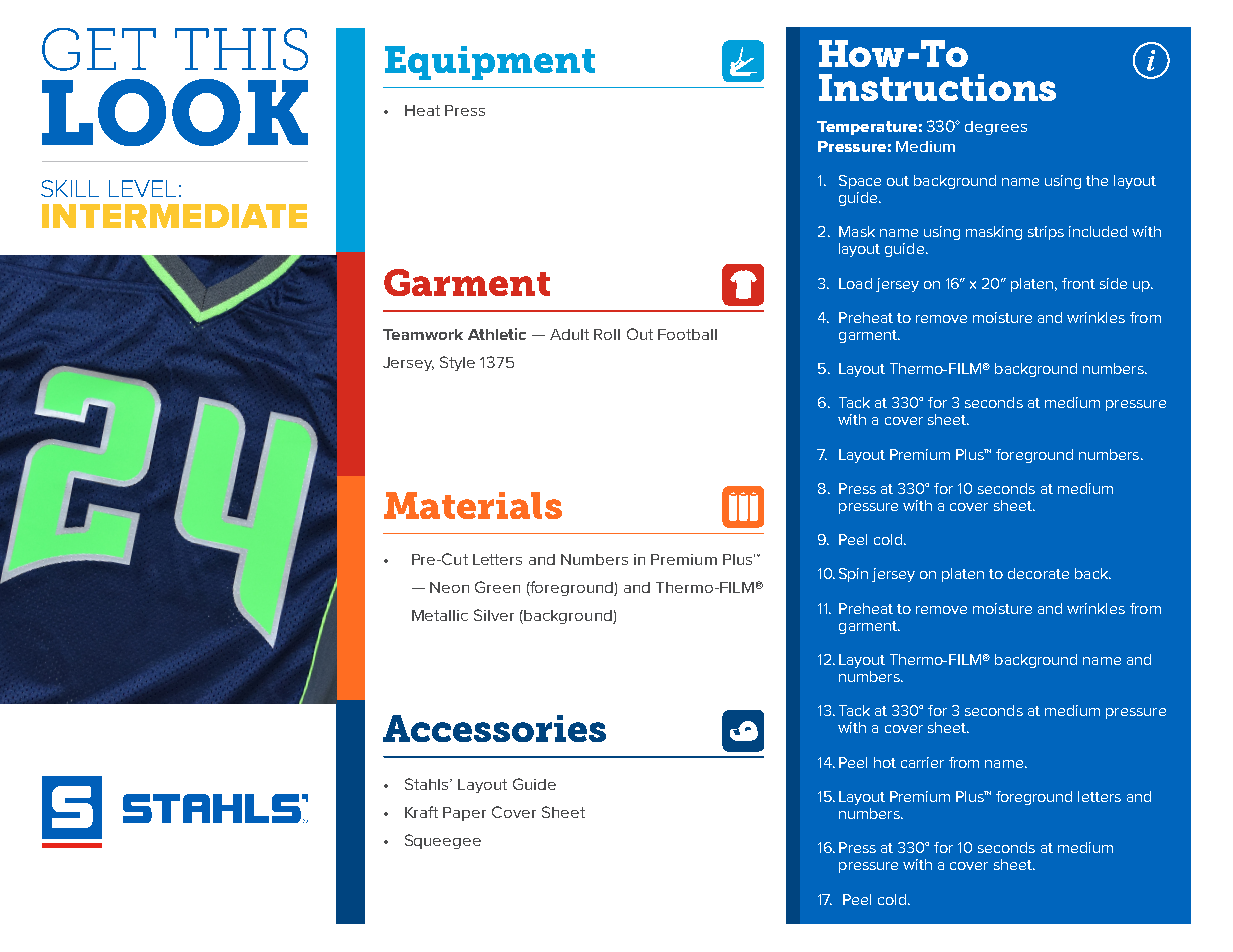 The height and width of the image is (952, 1233). What do you see at coordinates (473, 505) in the image?
I see `Materials` at bounding box center [473, 505].
